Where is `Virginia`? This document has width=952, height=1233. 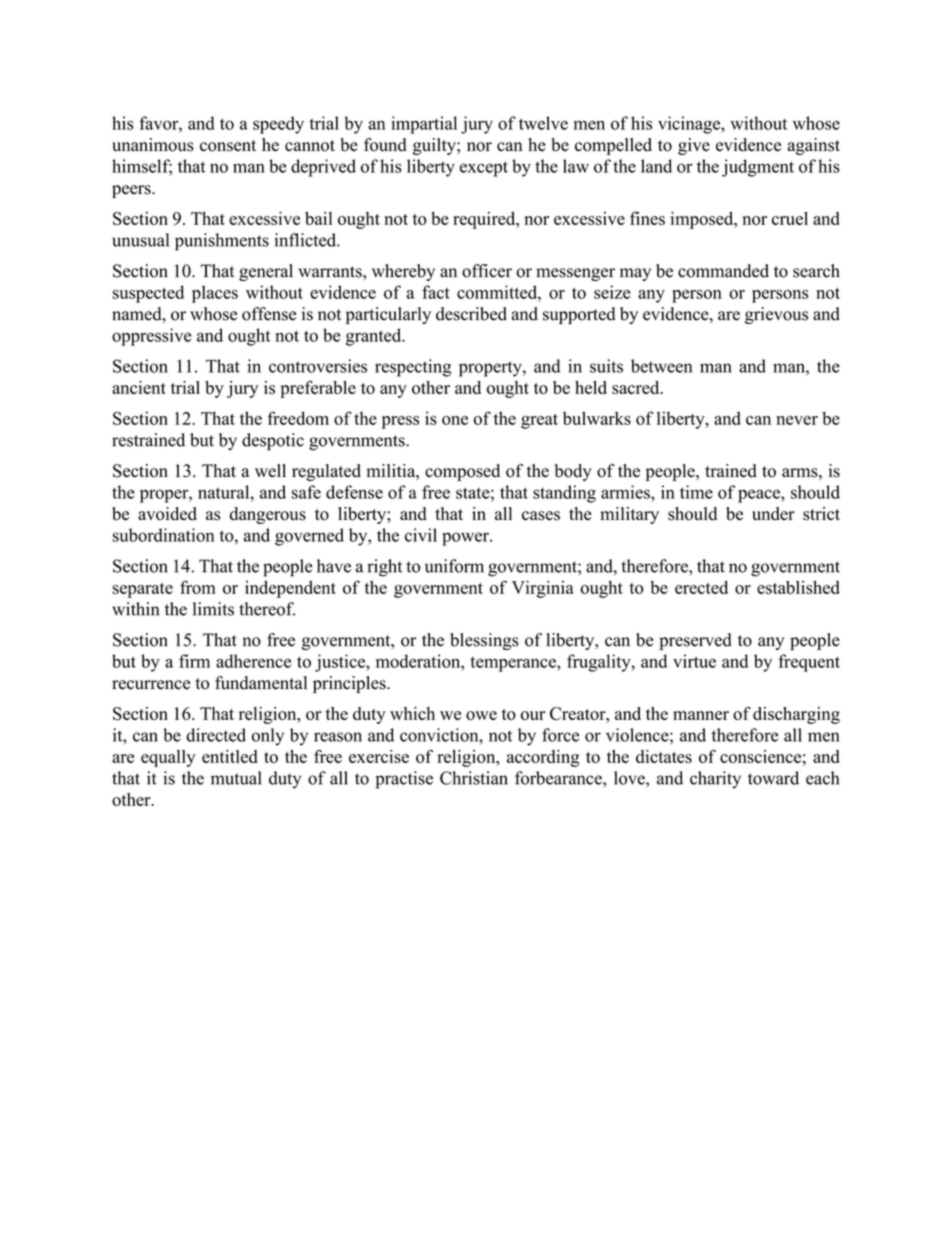 Virginia is located at coordinates (543, 589).
